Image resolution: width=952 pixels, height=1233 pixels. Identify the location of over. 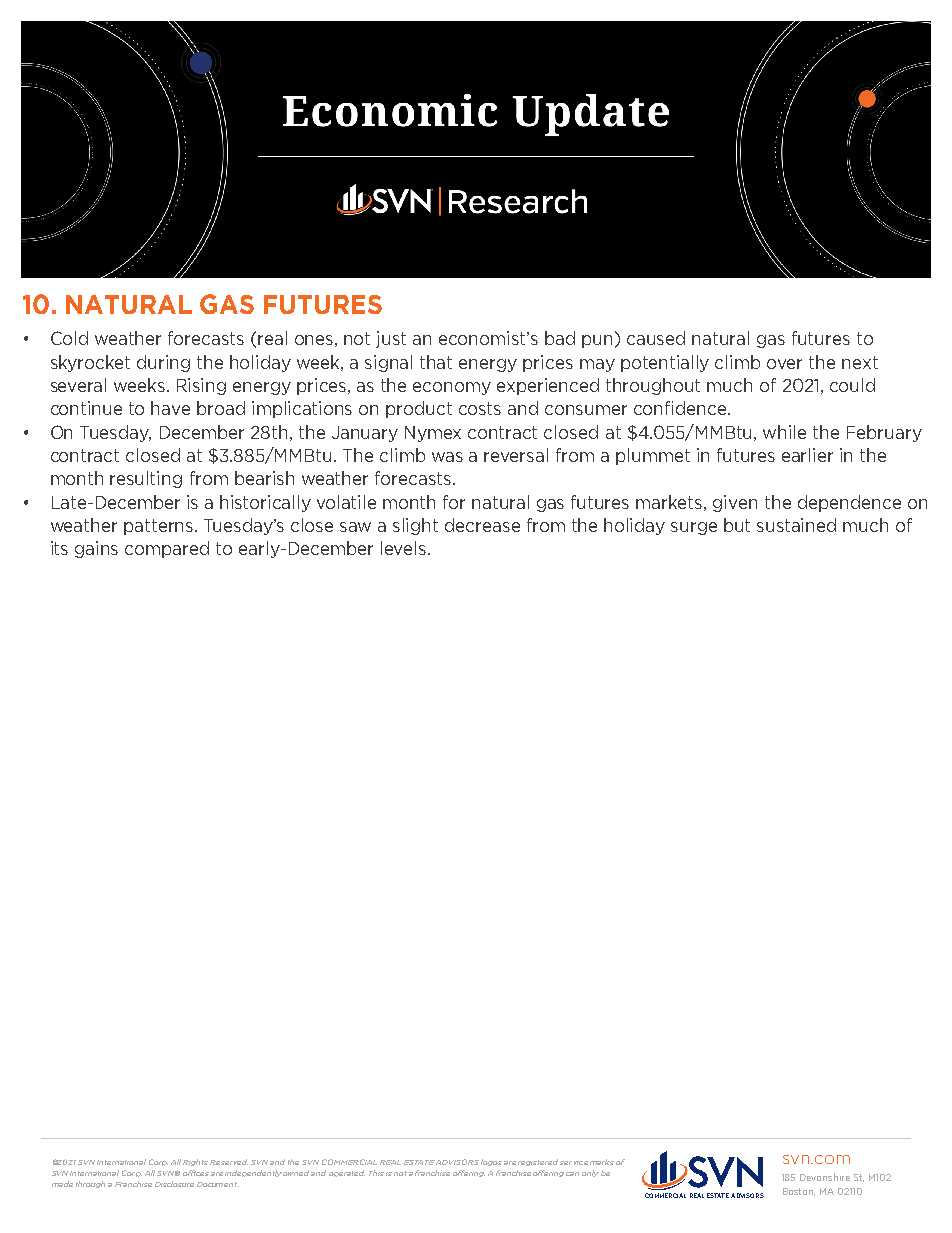
(784, 364).
